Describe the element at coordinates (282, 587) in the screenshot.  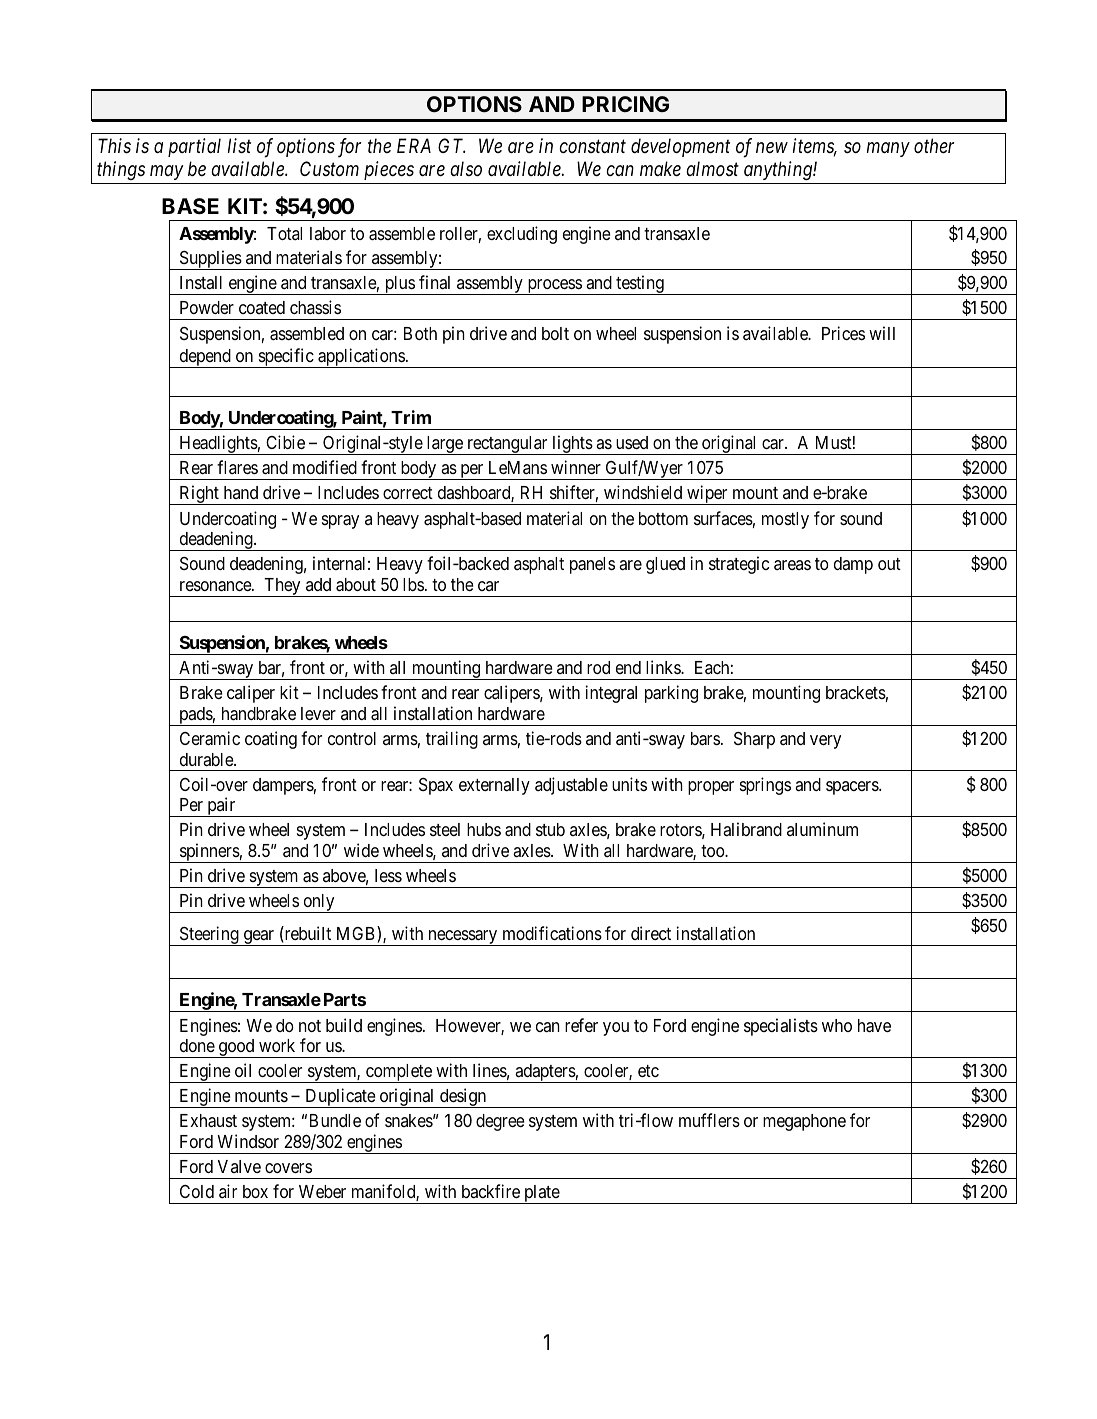
I see `They` at that location.
